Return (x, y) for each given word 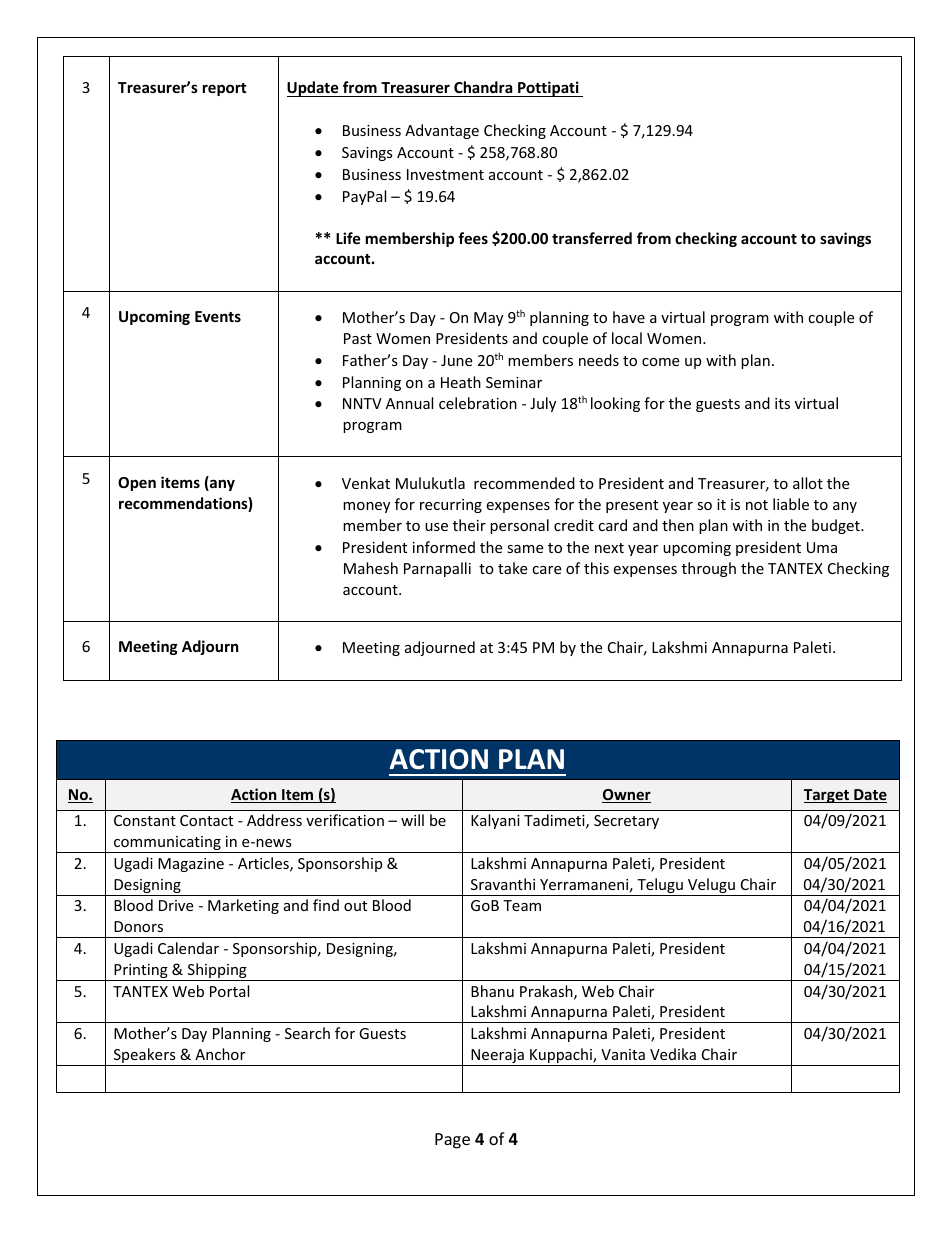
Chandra (483, 89)
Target (828, 796)
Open (137, 484)
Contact (206, 820)
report (225, 89)
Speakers (144, 1057)
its (782, 403)
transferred (592, 238)
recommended (524, 483)
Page (452, 1141)
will (412, 820)
